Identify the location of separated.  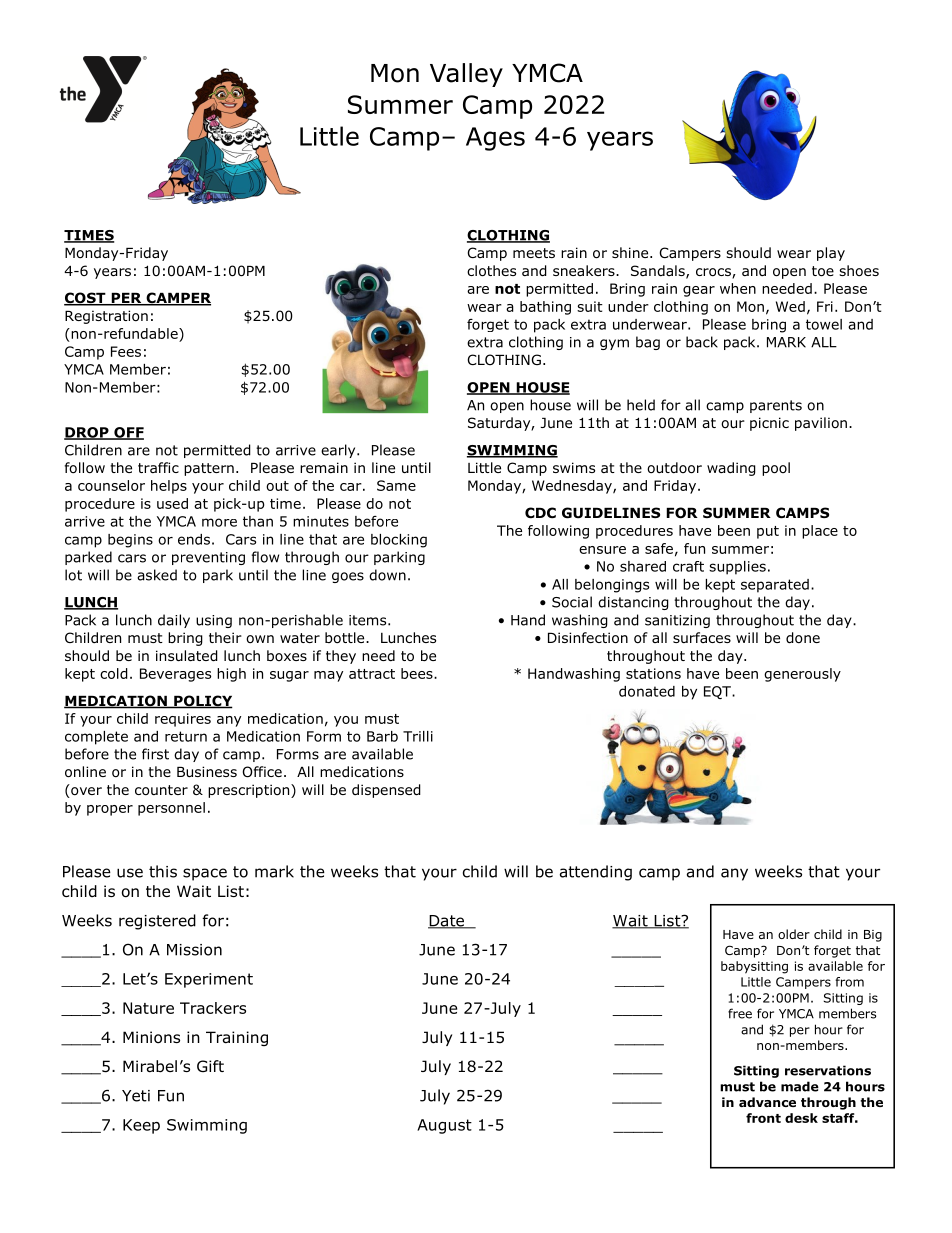
(775, 586).
